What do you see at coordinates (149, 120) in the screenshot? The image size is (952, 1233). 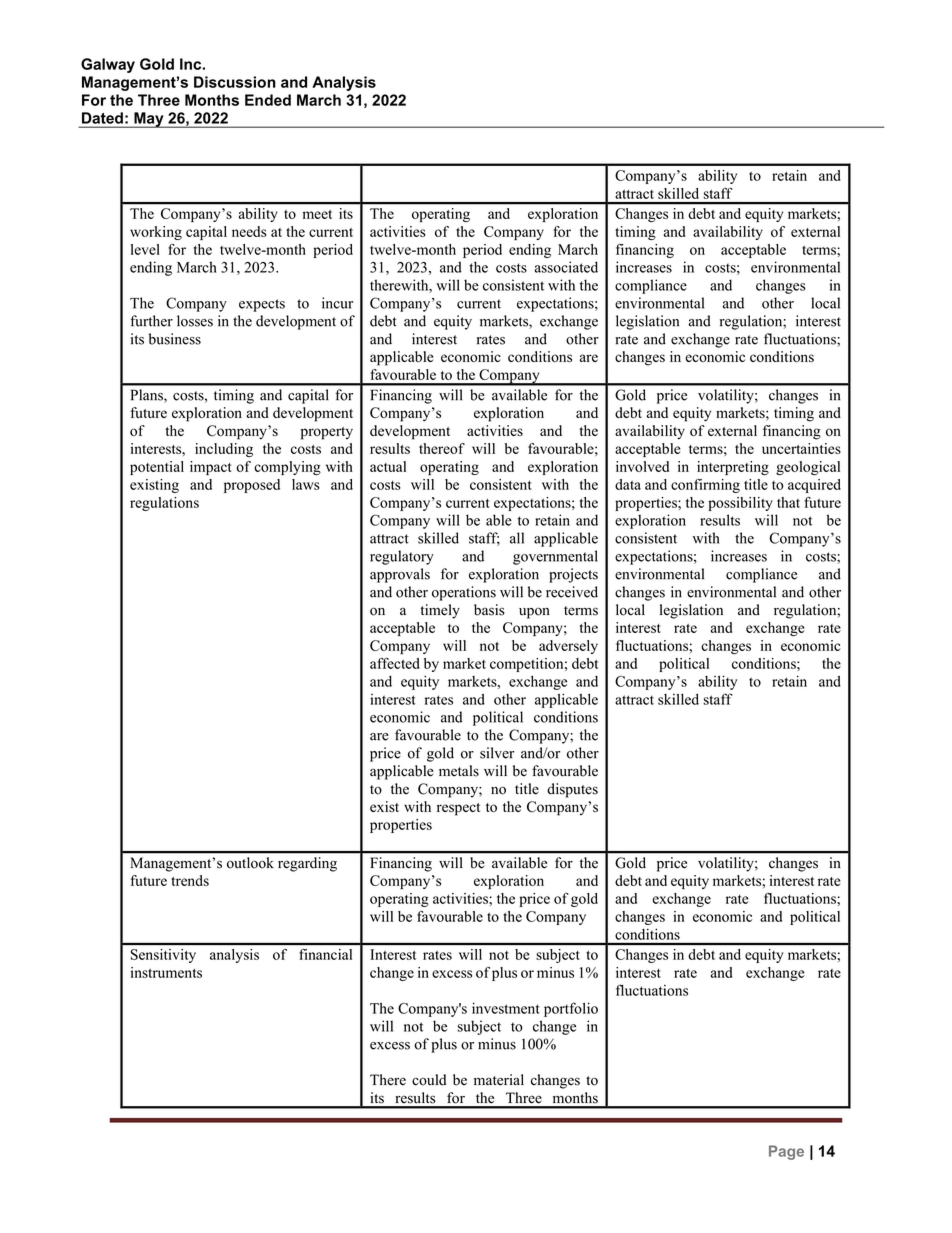 I see `May` at bounding box center [149, 120].
